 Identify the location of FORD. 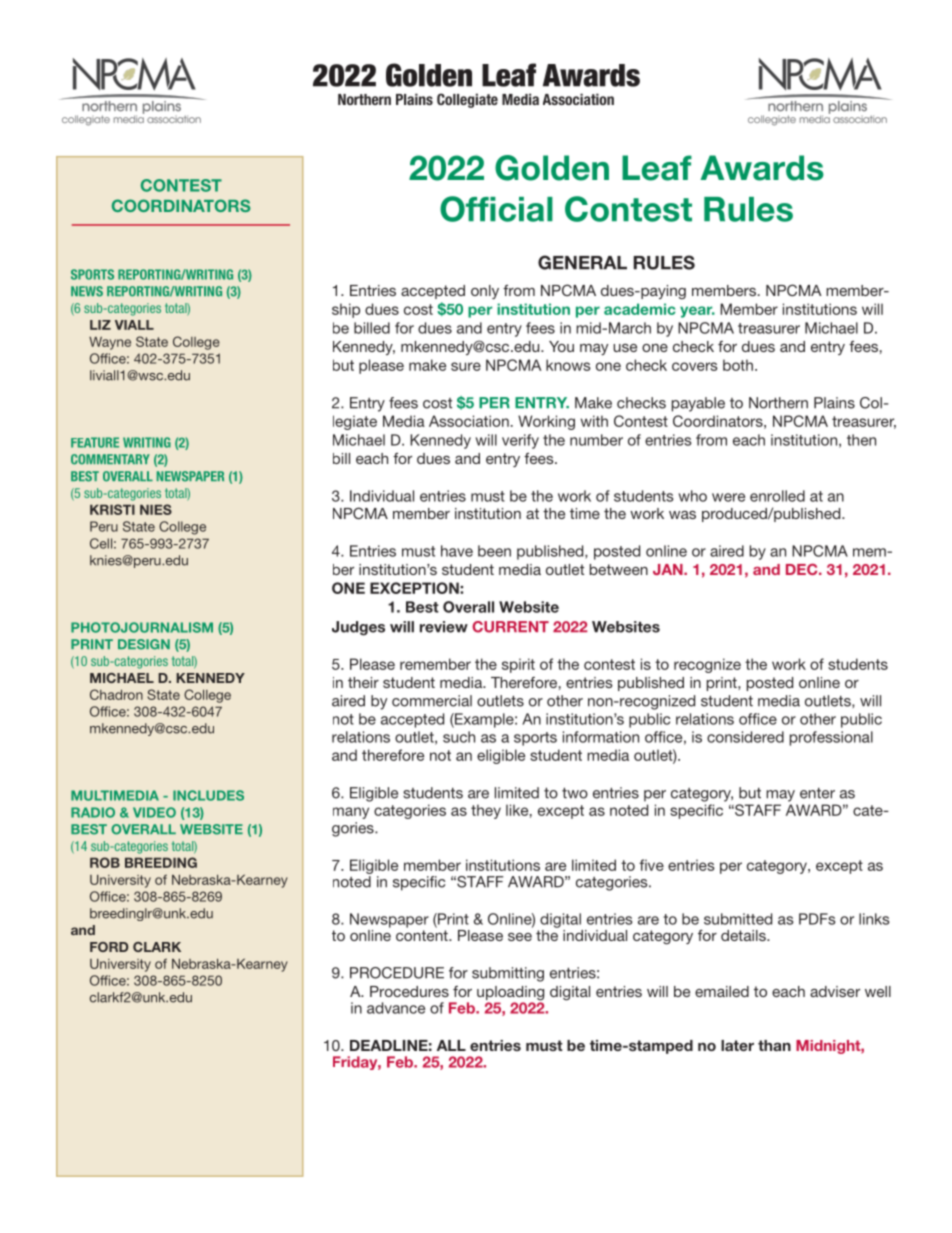
(109, 947).
